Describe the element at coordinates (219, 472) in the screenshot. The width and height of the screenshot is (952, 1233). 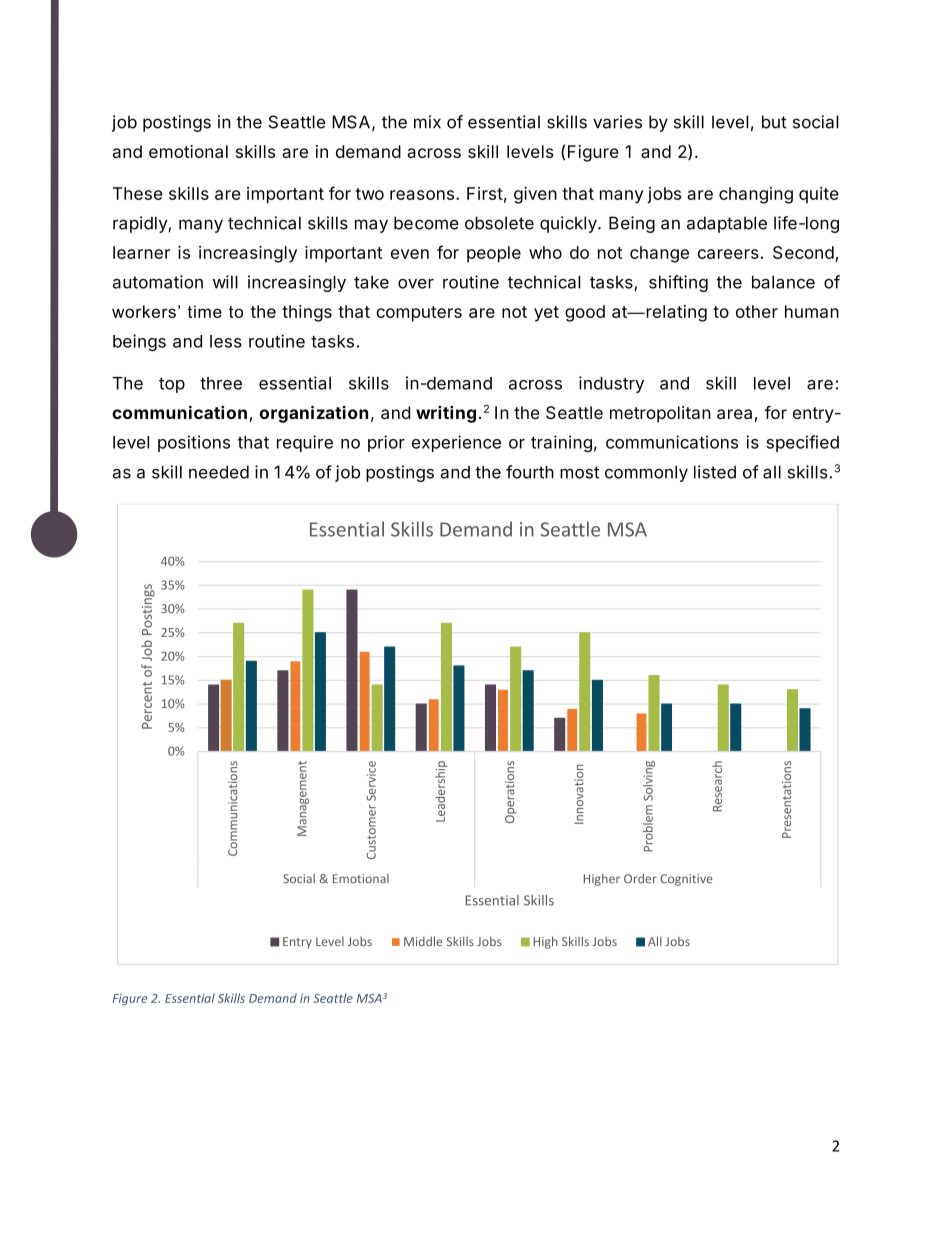
I see `needed` at that location.
